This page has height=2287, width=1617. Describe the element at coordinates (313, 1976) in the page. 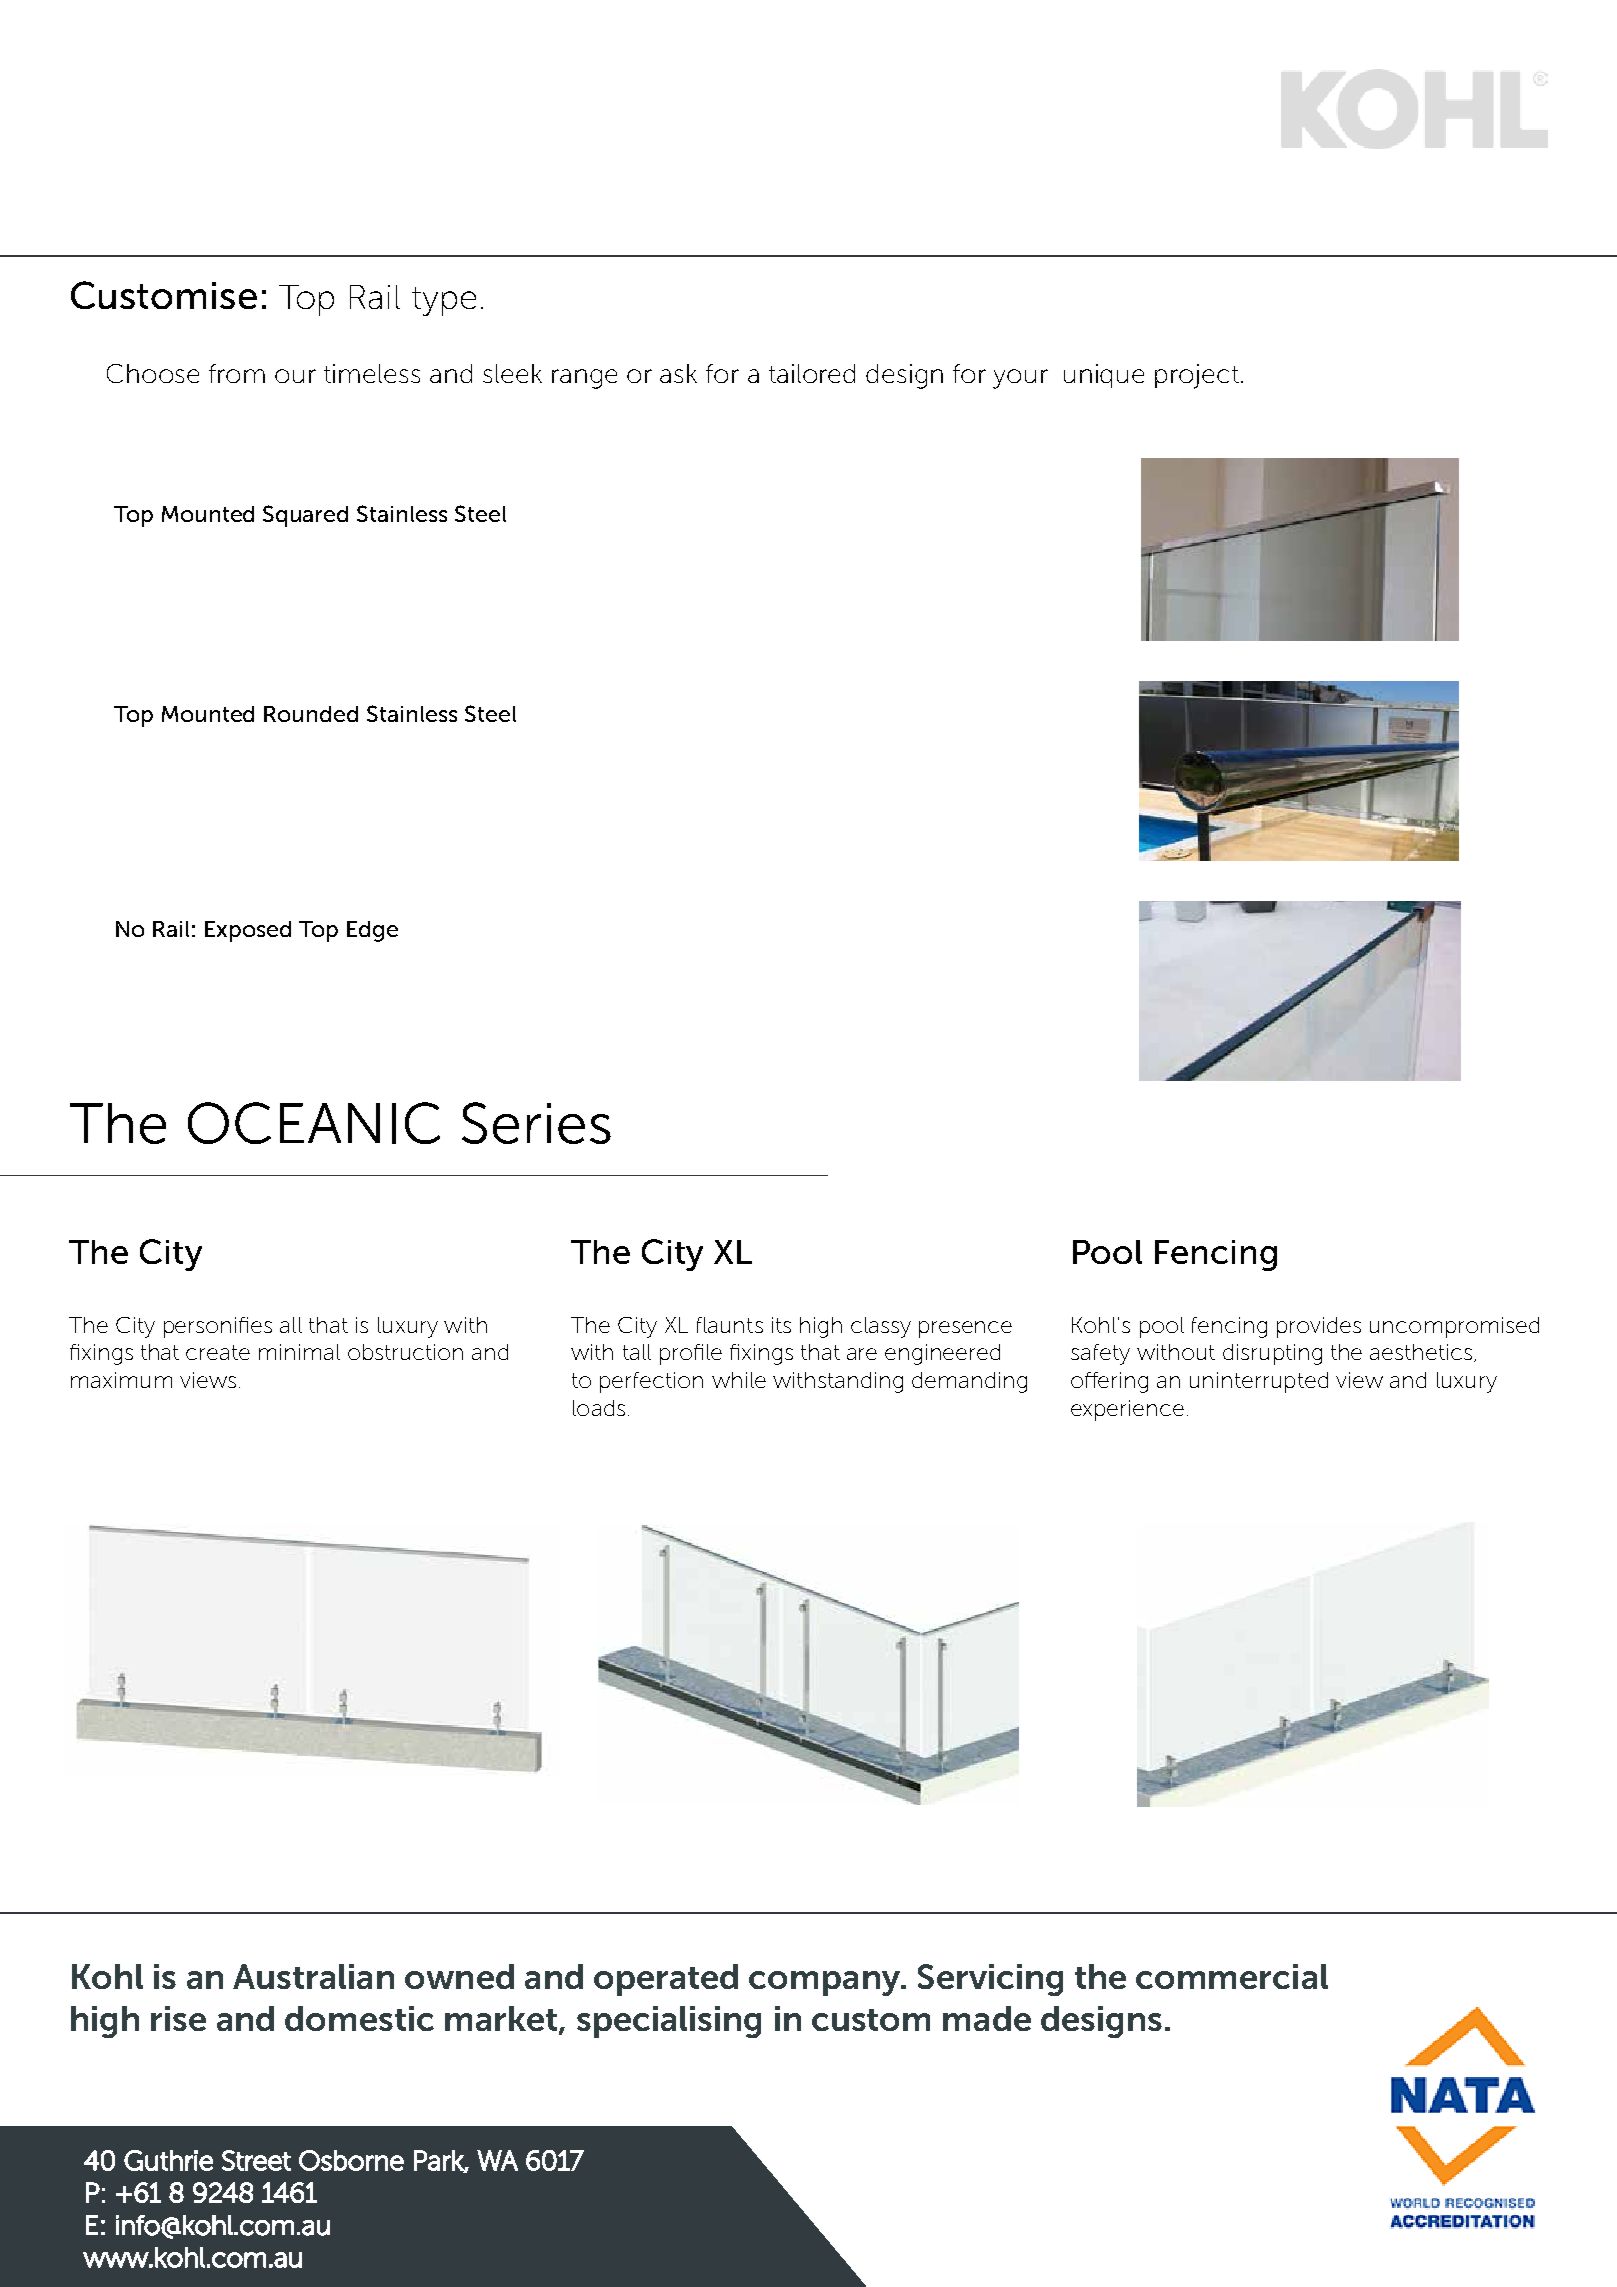

I see `Australian` at that location.
